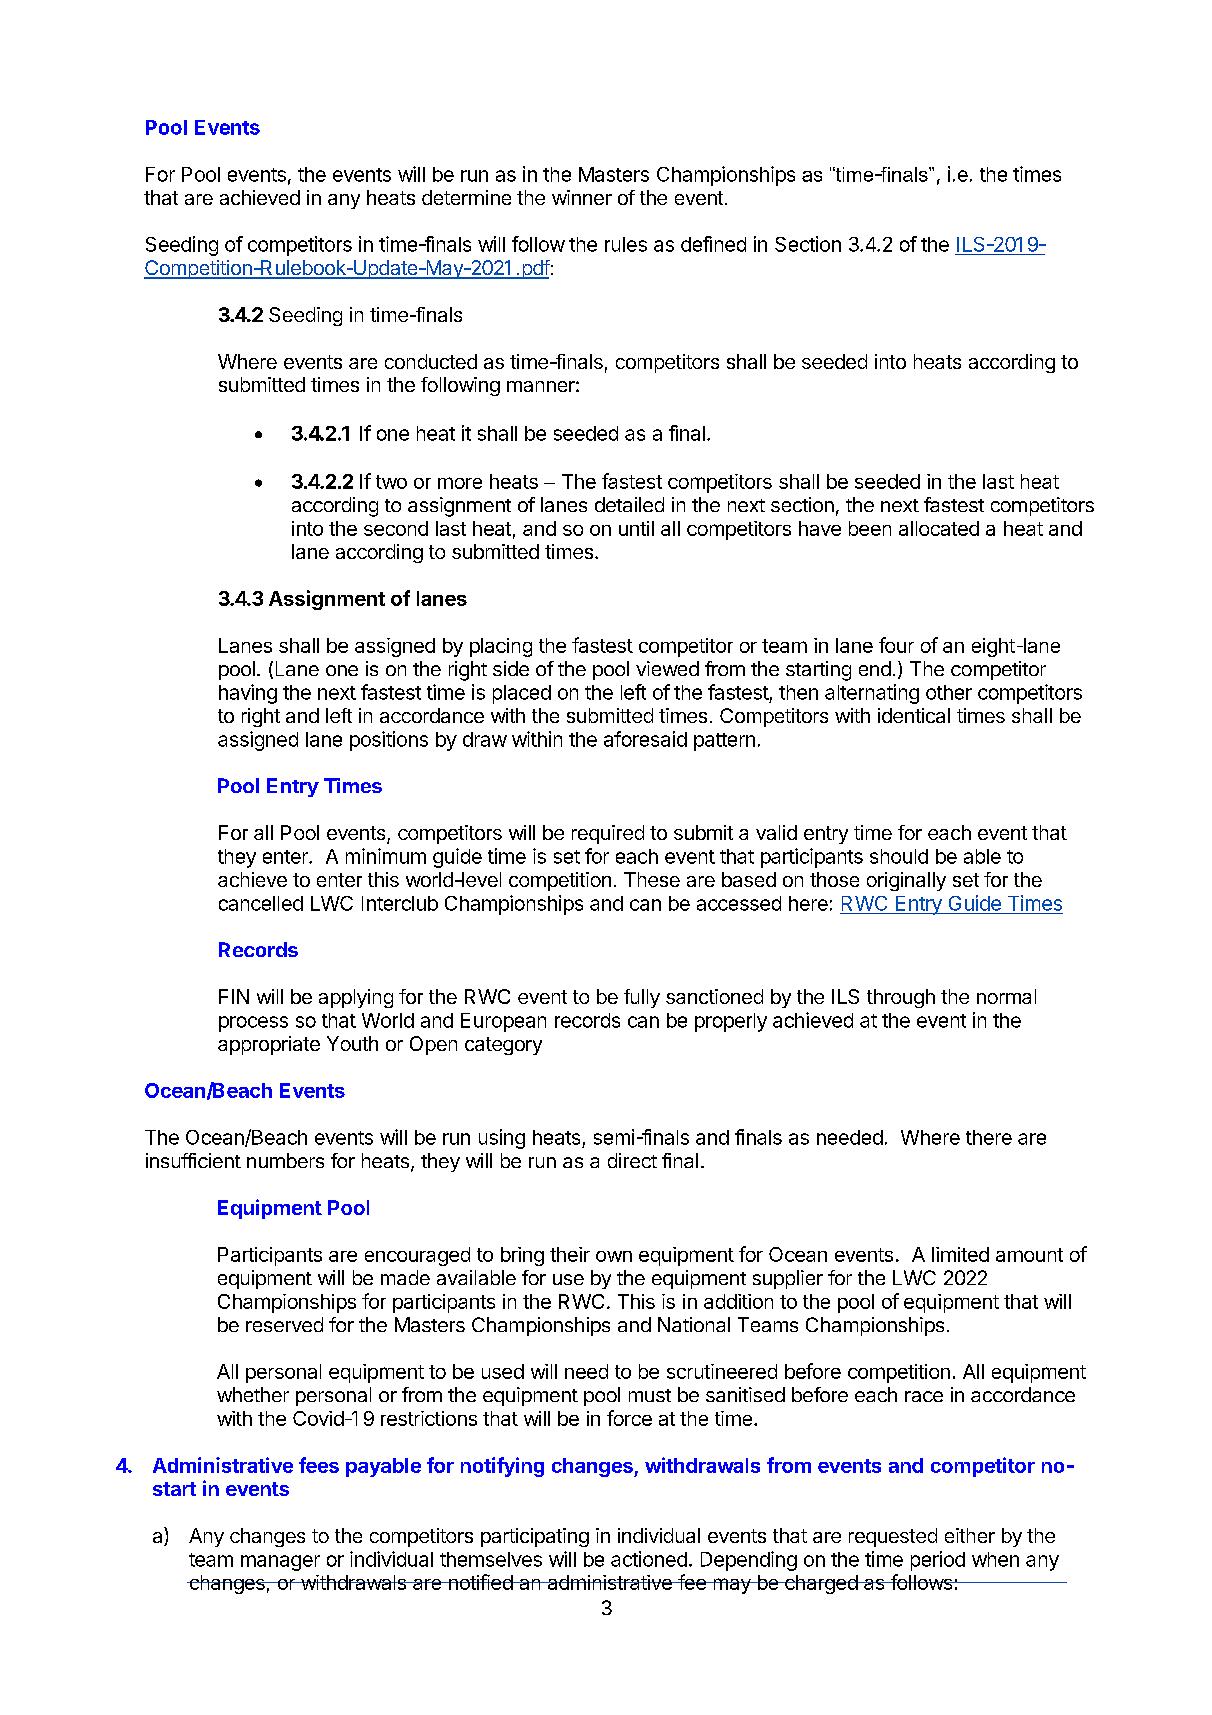 The image size is (1212, 1715). What do you see at coordinates (280, 1563) in the document?
I see `manager` at bounding box center [280, 1563].
